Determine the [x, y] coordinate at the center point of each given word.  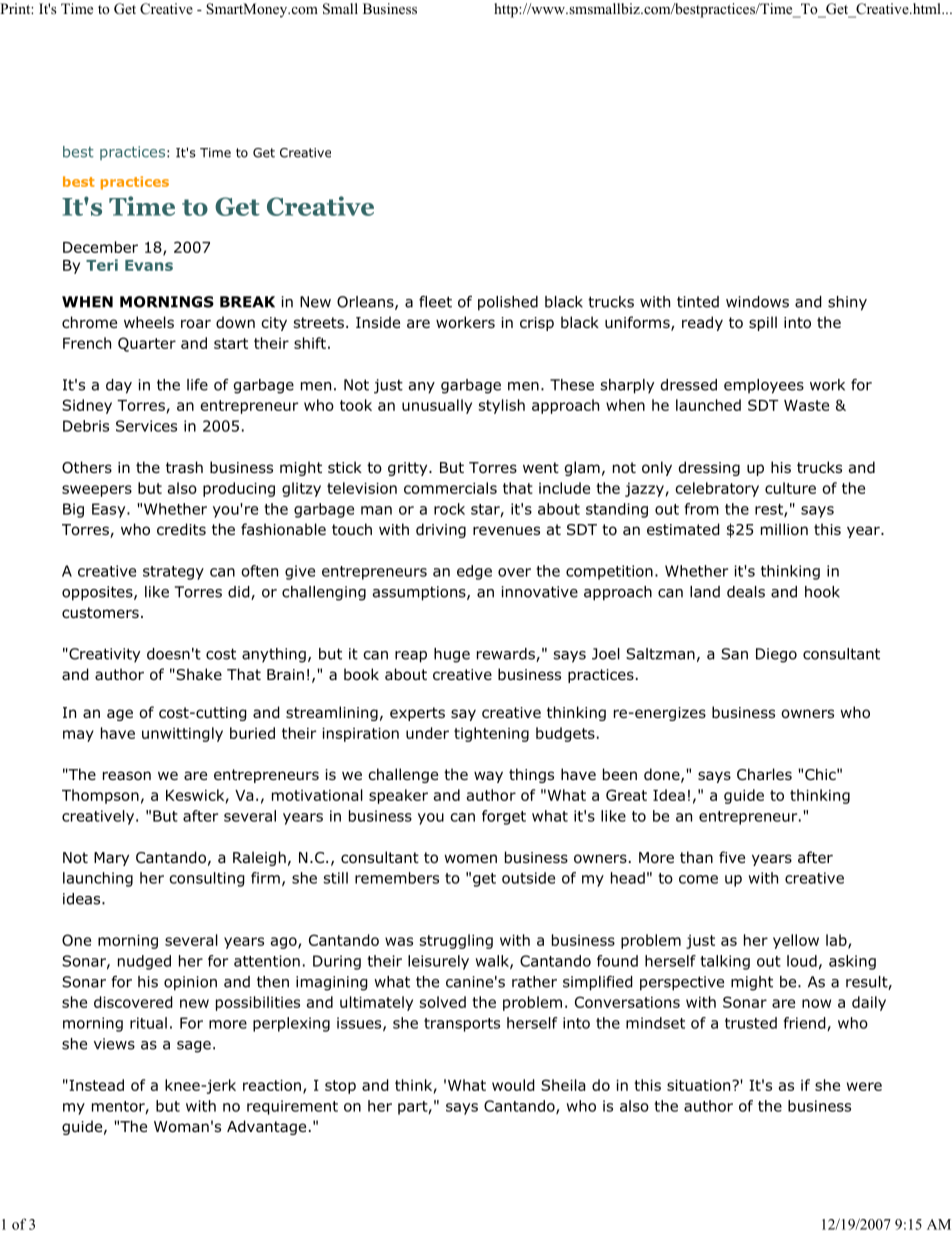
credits [181, 529]
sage [194, 1047]
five [732, 857]
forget [504, 817]
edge [474, 572]
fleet [435, 302]
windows [757, 302]
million [784, 529]
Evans [149, 265]
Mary [111, 859]
